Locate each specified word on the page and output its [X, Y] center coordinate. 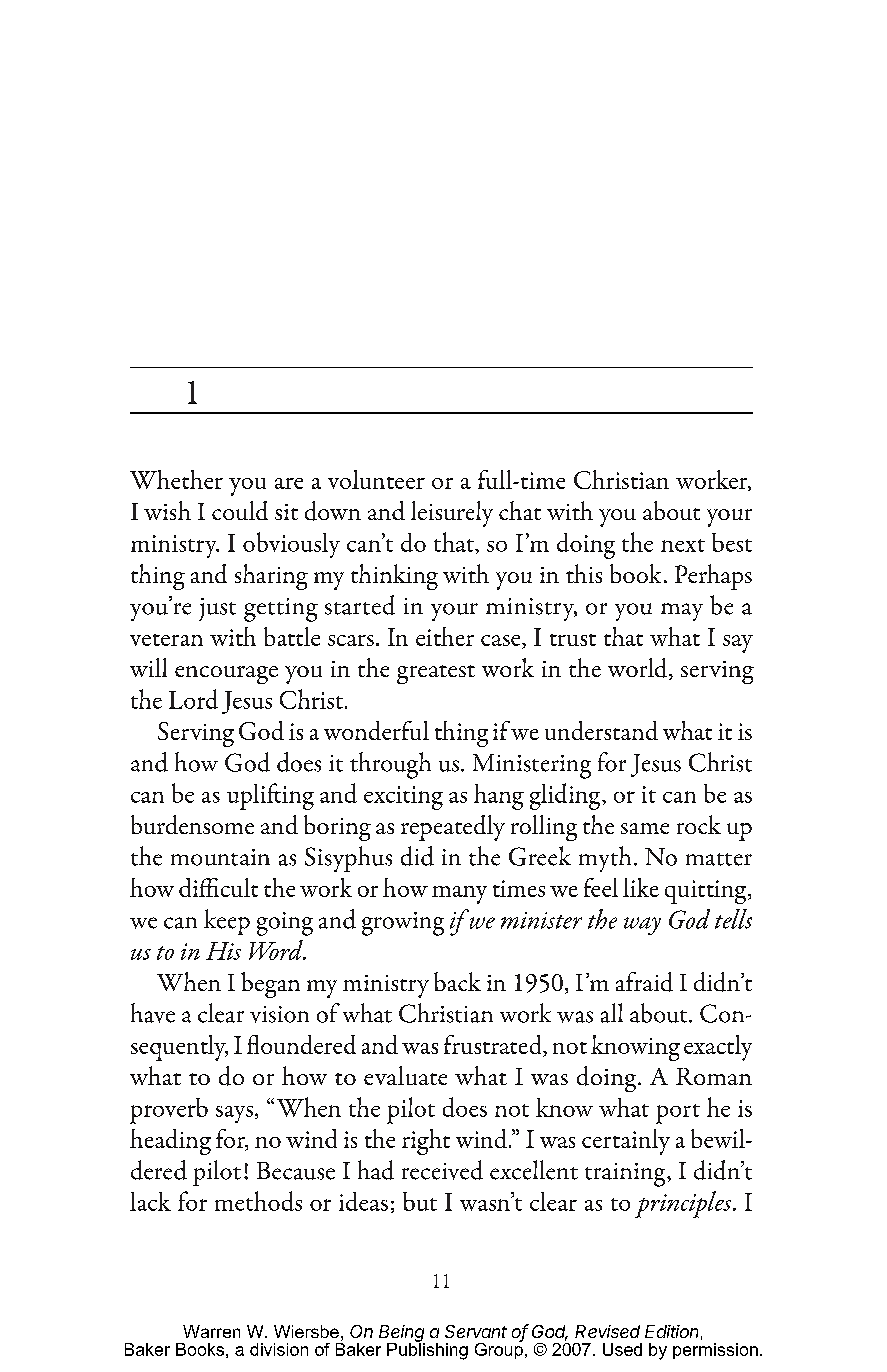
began [270, 985]
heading [170, 1142]
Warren [211, 1331]
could [240, 510]
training [626, 1175]
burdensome [192, 824]
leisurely [452, 514]
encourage [226, 675]
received [442, 1170]
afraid [644, 982]
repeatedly [453, 828]
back [457, 981]
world [639, 669]
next [683, 545]
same [645, 828]
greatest [436, 674]
